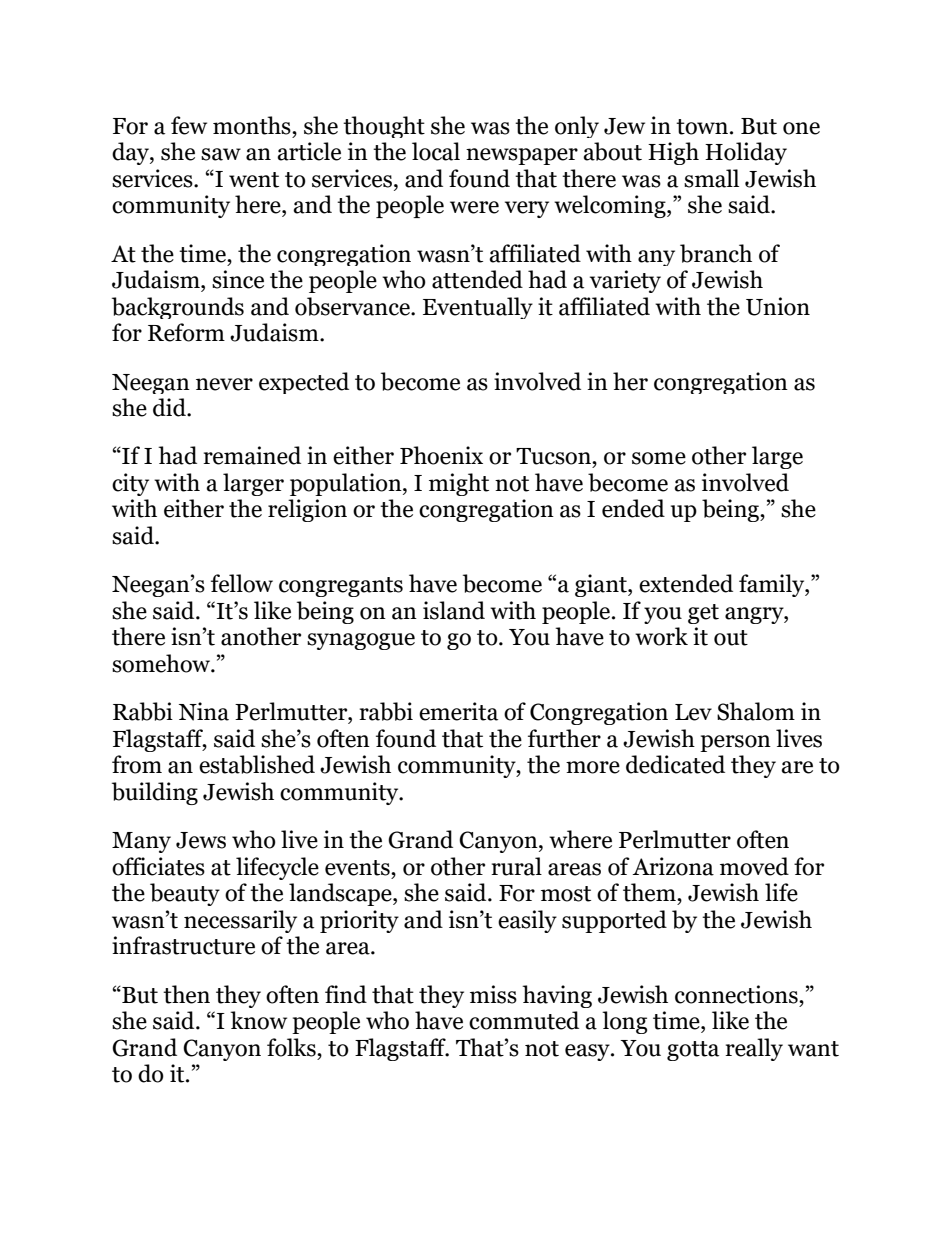 This image has height=1233, width=952. I want to click on miss, so click(493, 994).
